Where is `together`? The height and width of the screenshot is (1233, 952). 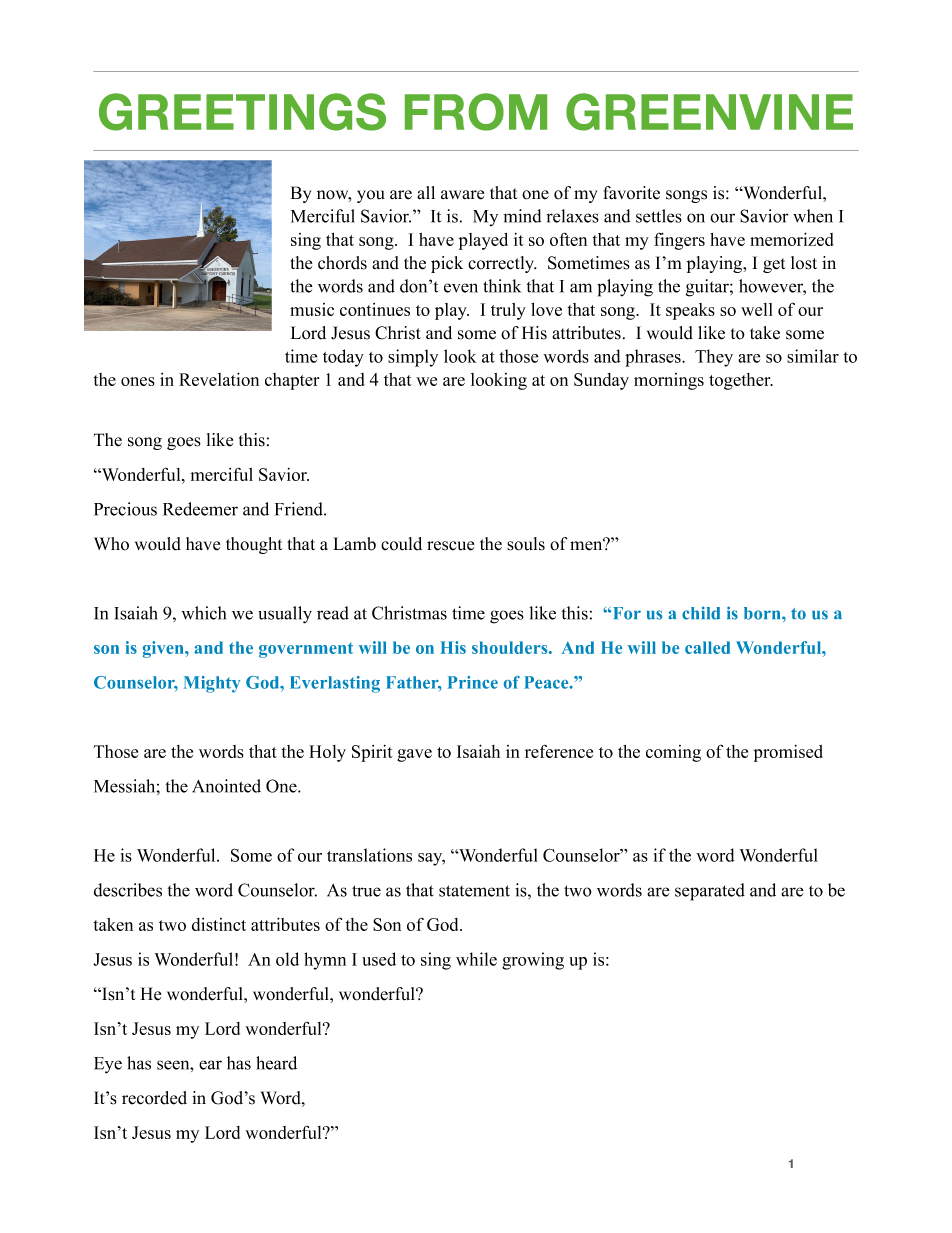
together is located at coordinates (741, 381).
